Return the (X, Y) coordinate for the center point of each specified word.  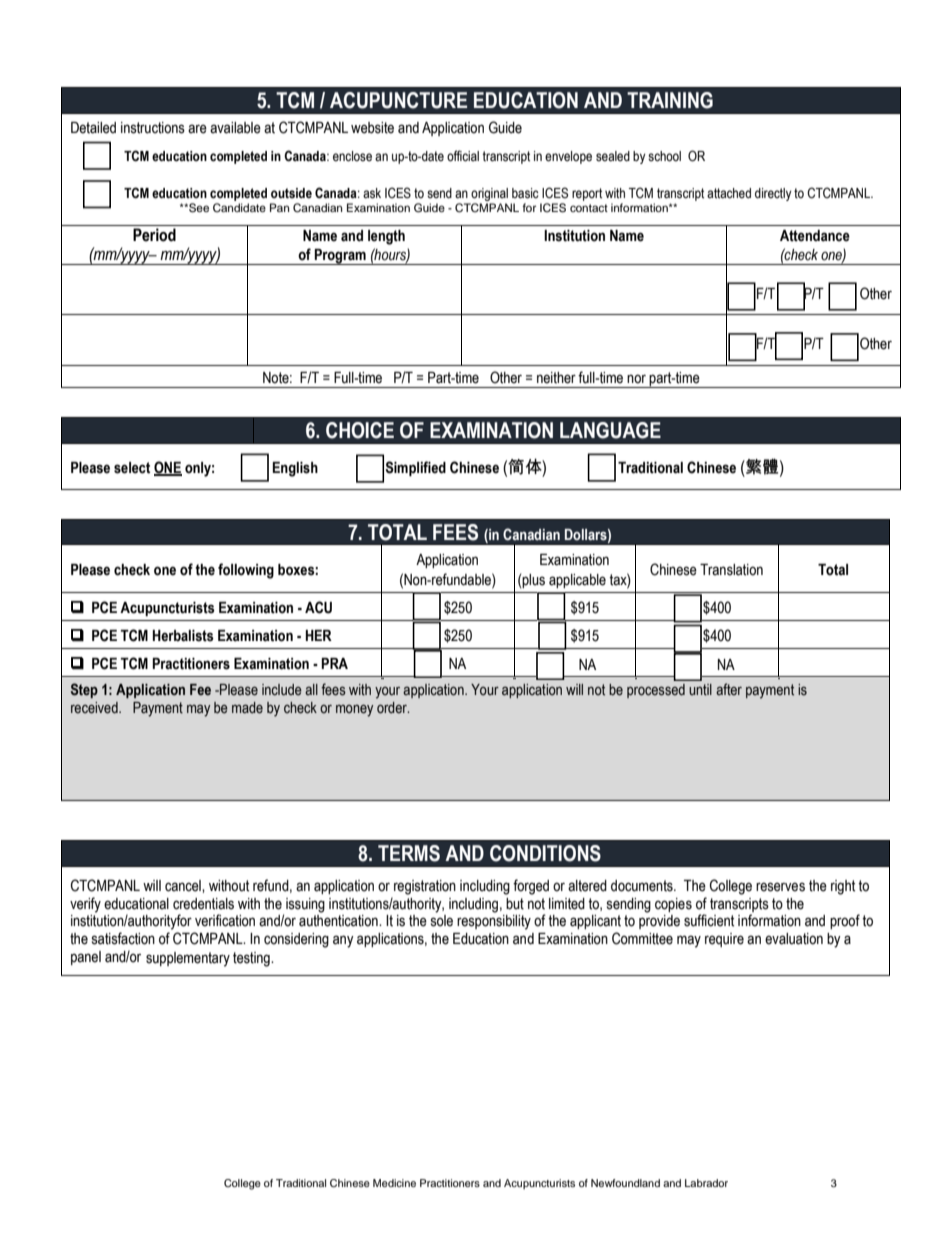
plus (533, 581)
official (463, 156)
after (729, 689)
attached (729, 193)
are (197, 129)
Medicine (394, 1183)
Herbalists (183, 636)
